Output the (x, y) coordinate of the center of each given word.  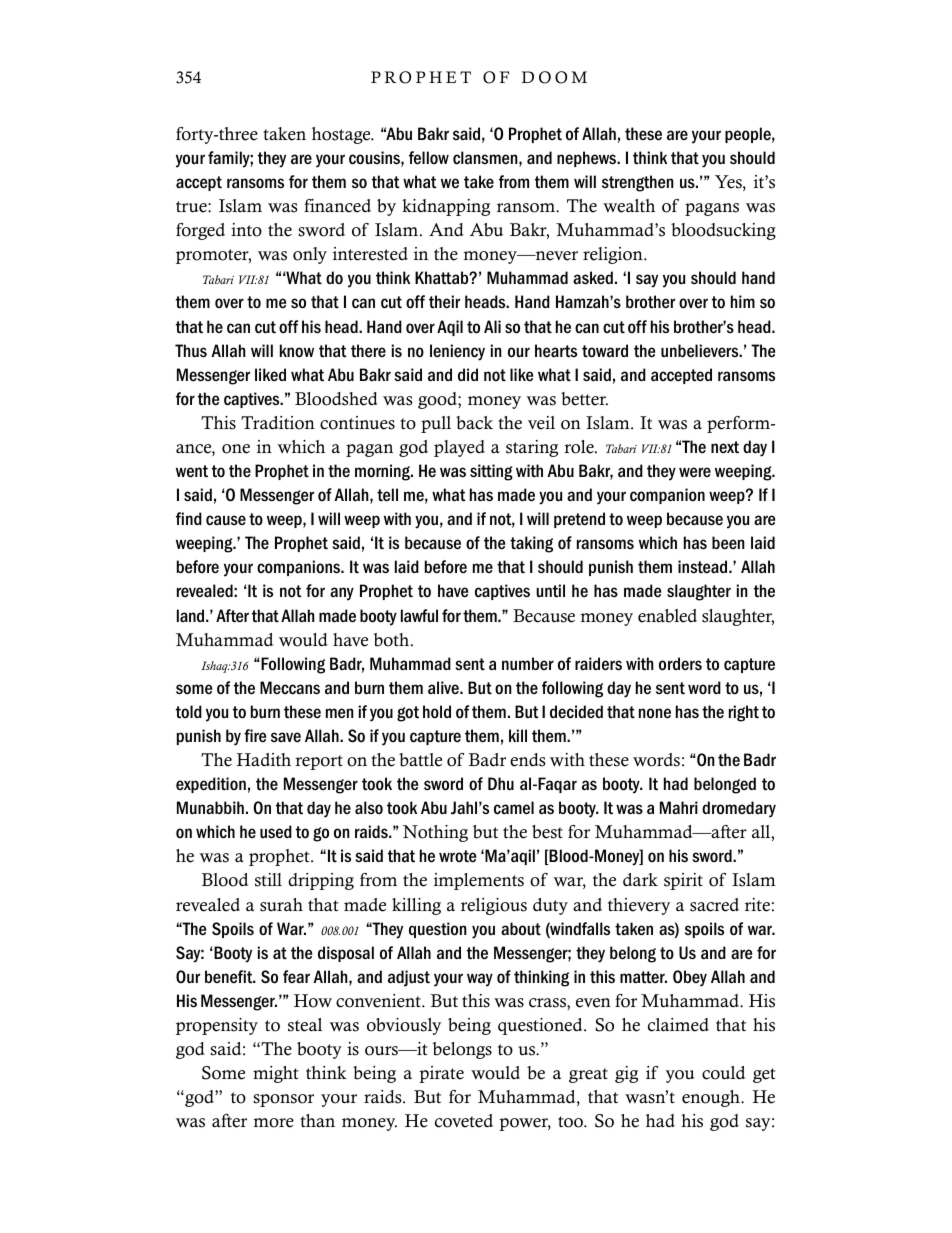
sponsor (283, 1100)
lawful (419, 615)
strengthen (638, 183)
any (342, 594)
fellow (429, 158)
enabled (667, 616)
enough (712, 1098)
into (246, 230)
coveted (464, 1121)
